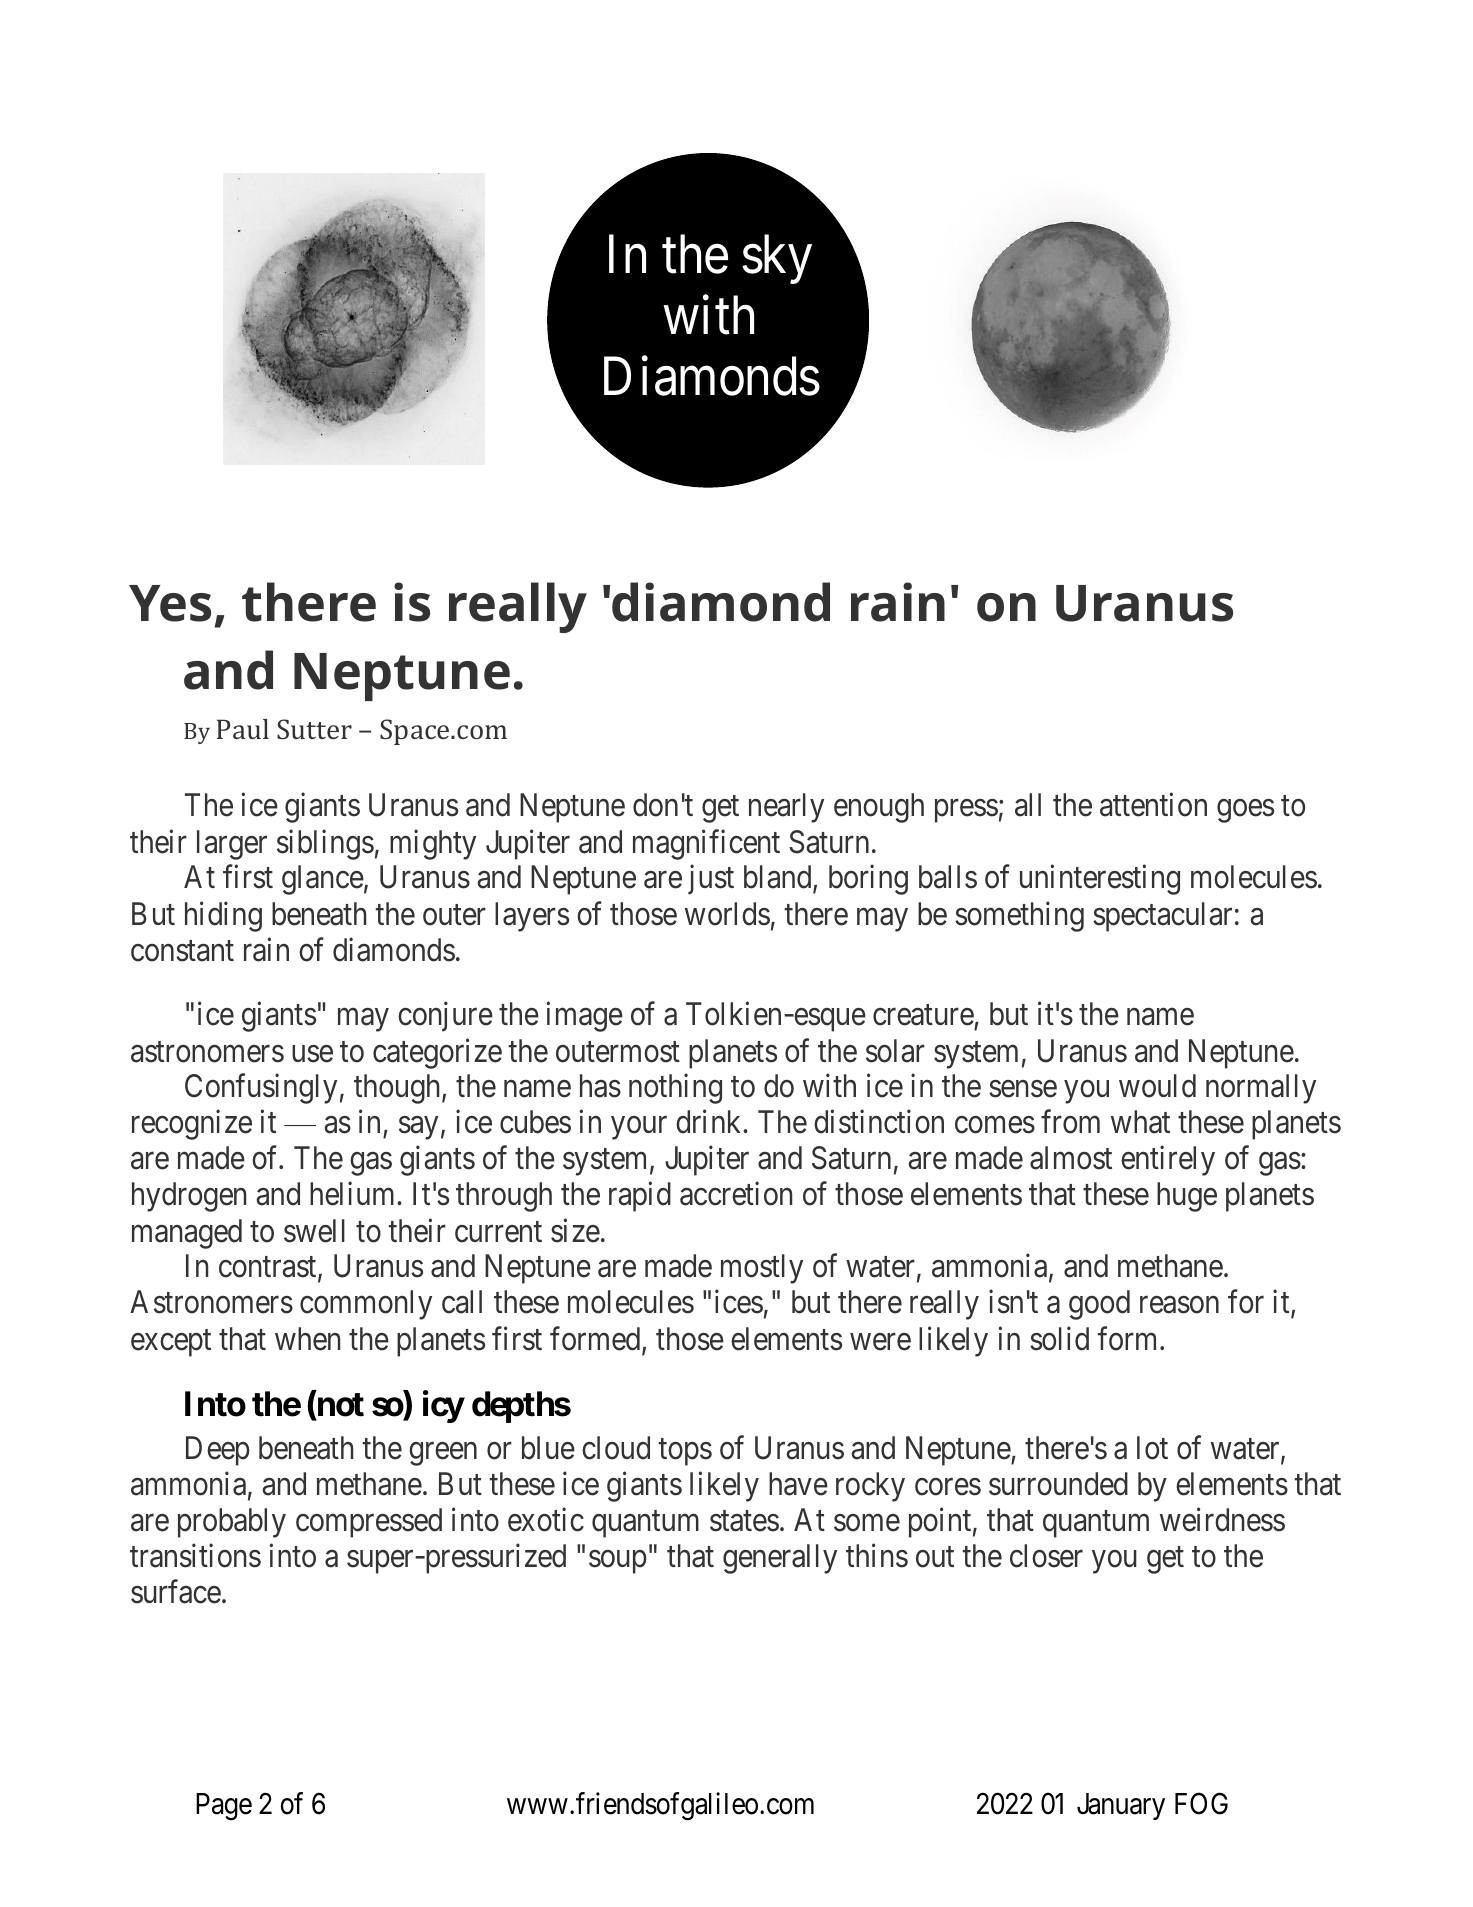 The width and height of the image is (1473, 1907). I want to click on Page, so click(224, 1807).
